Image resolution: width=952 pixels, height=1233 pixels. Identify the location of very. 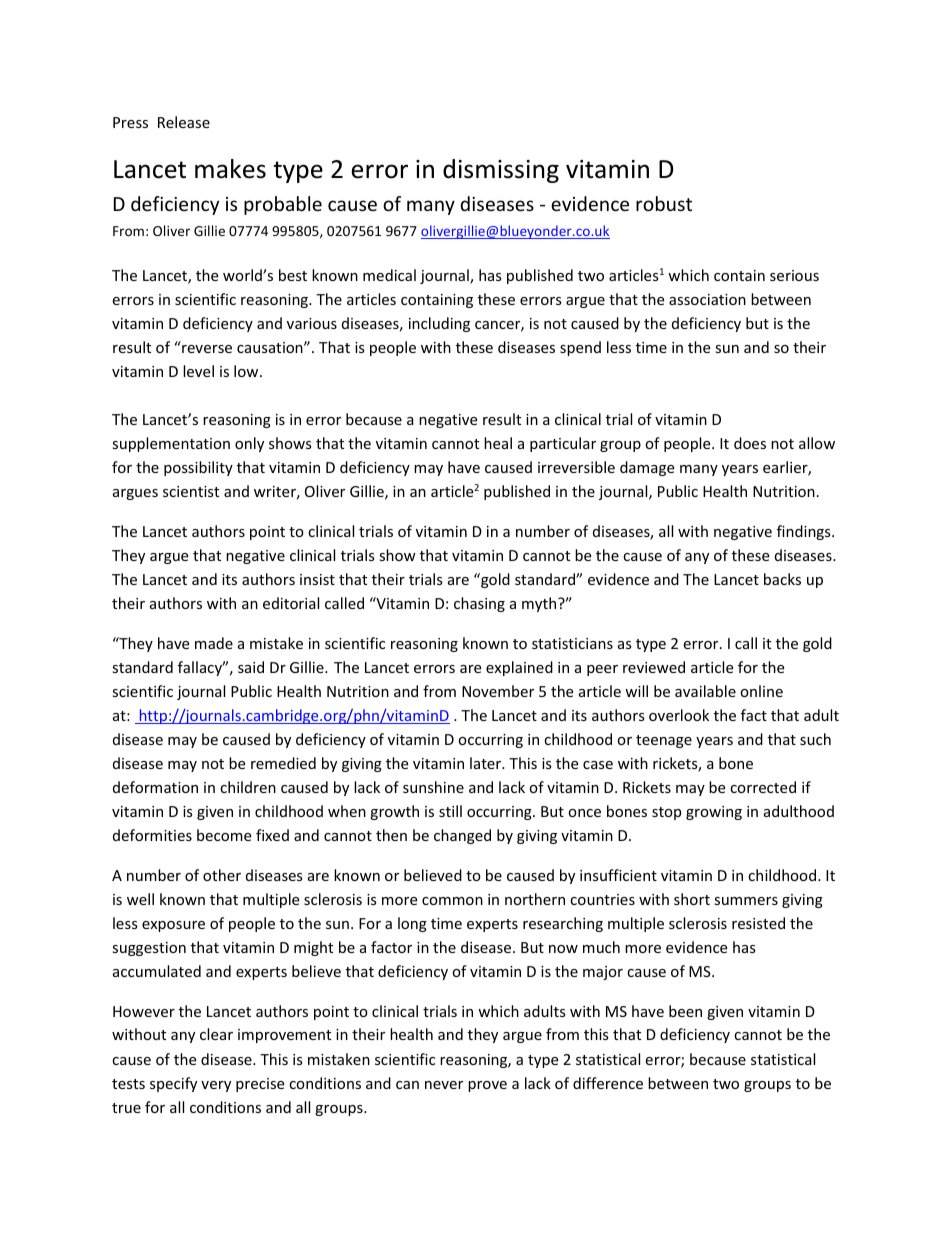
(216, 1086).
